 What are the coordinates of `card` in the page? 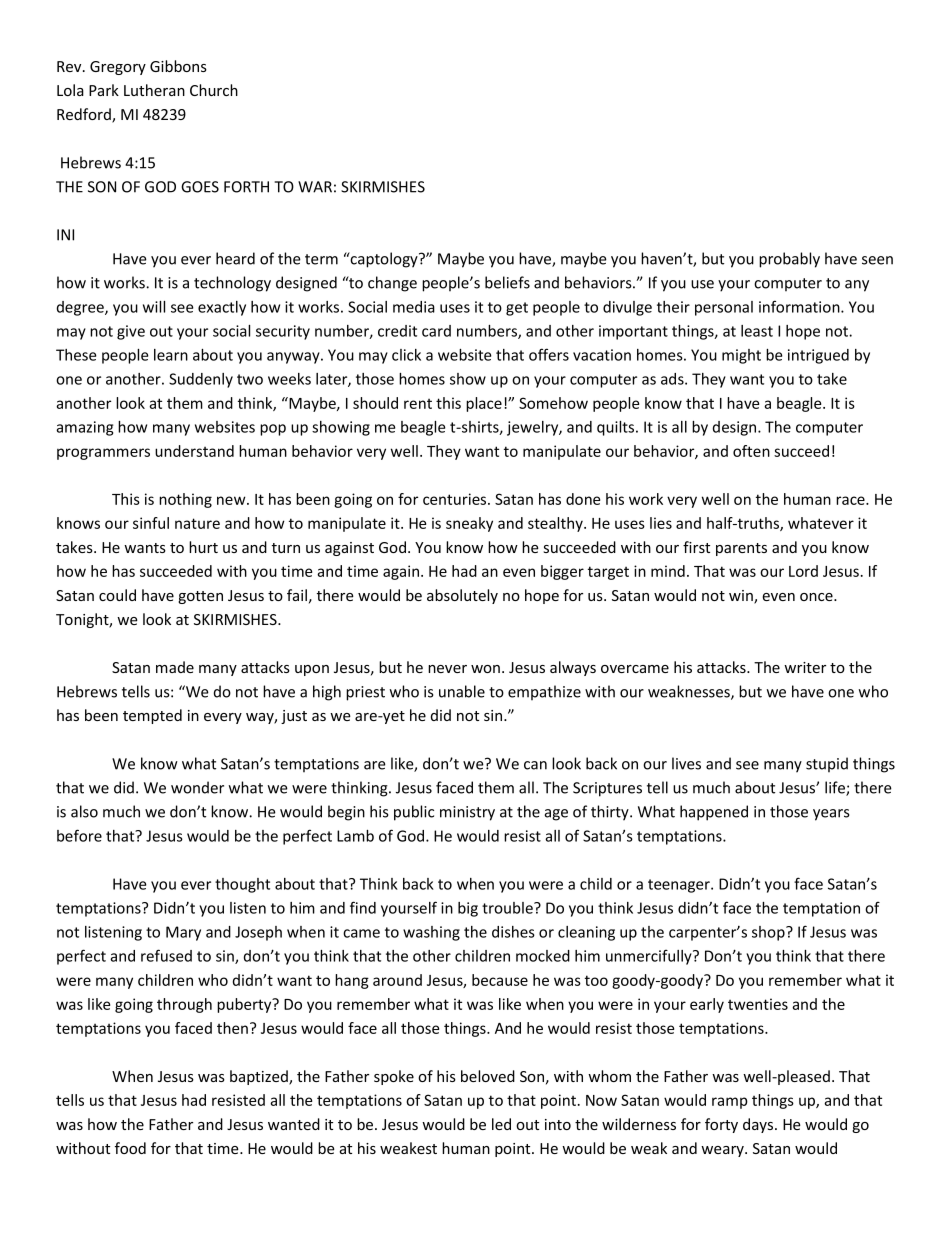 It's located at (436, 331).
